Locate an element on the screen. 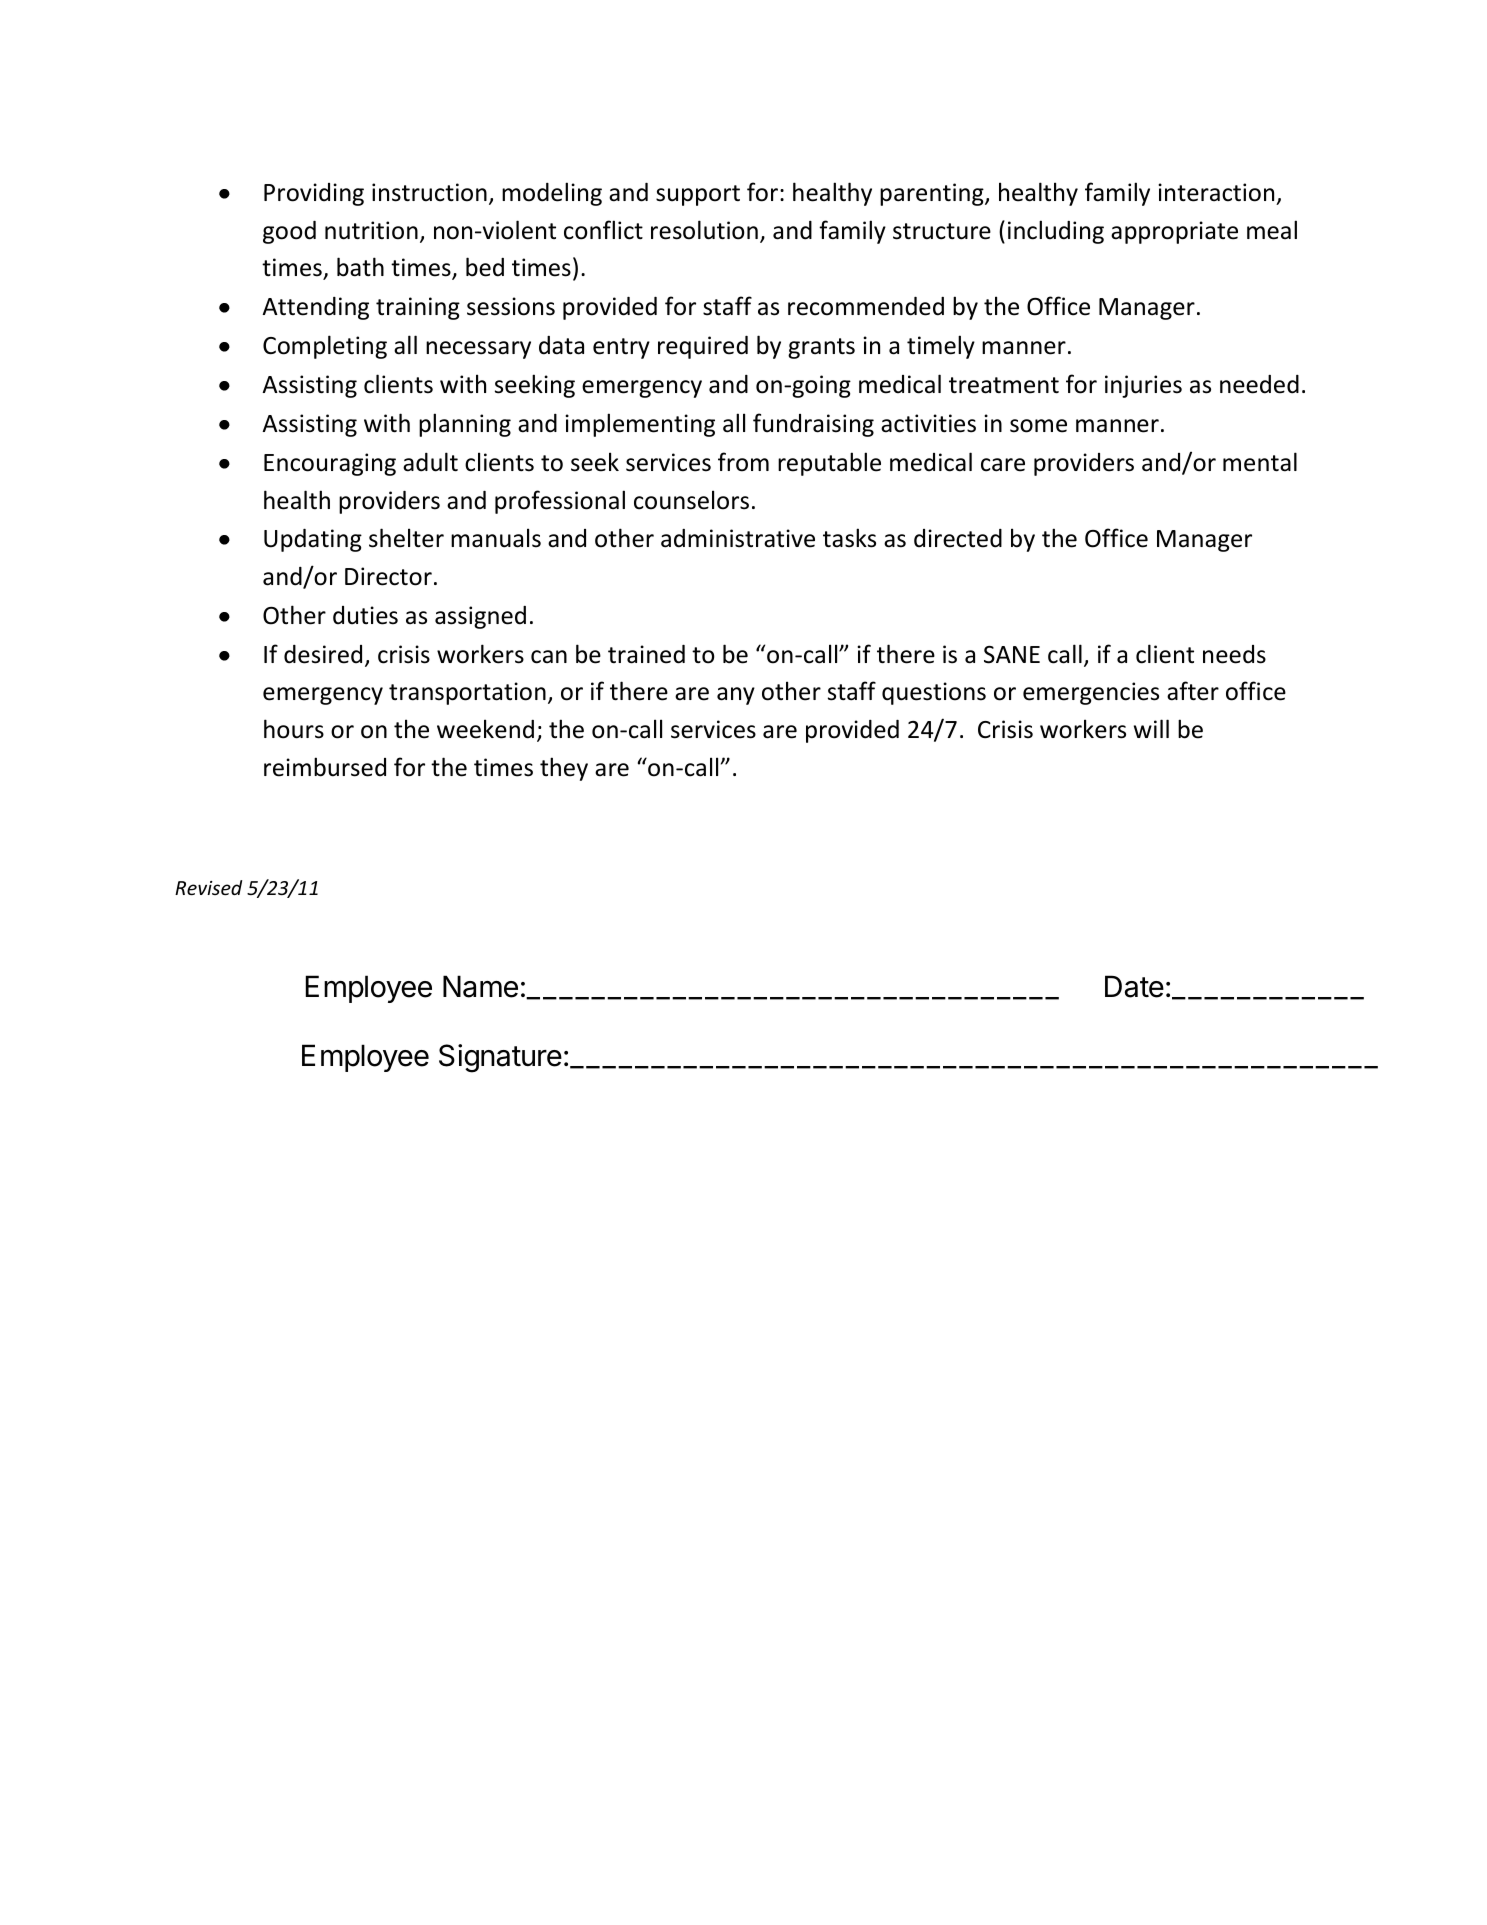 This screenshot has width=1487, height=1925. will is located at coordinates (1151, 728).
